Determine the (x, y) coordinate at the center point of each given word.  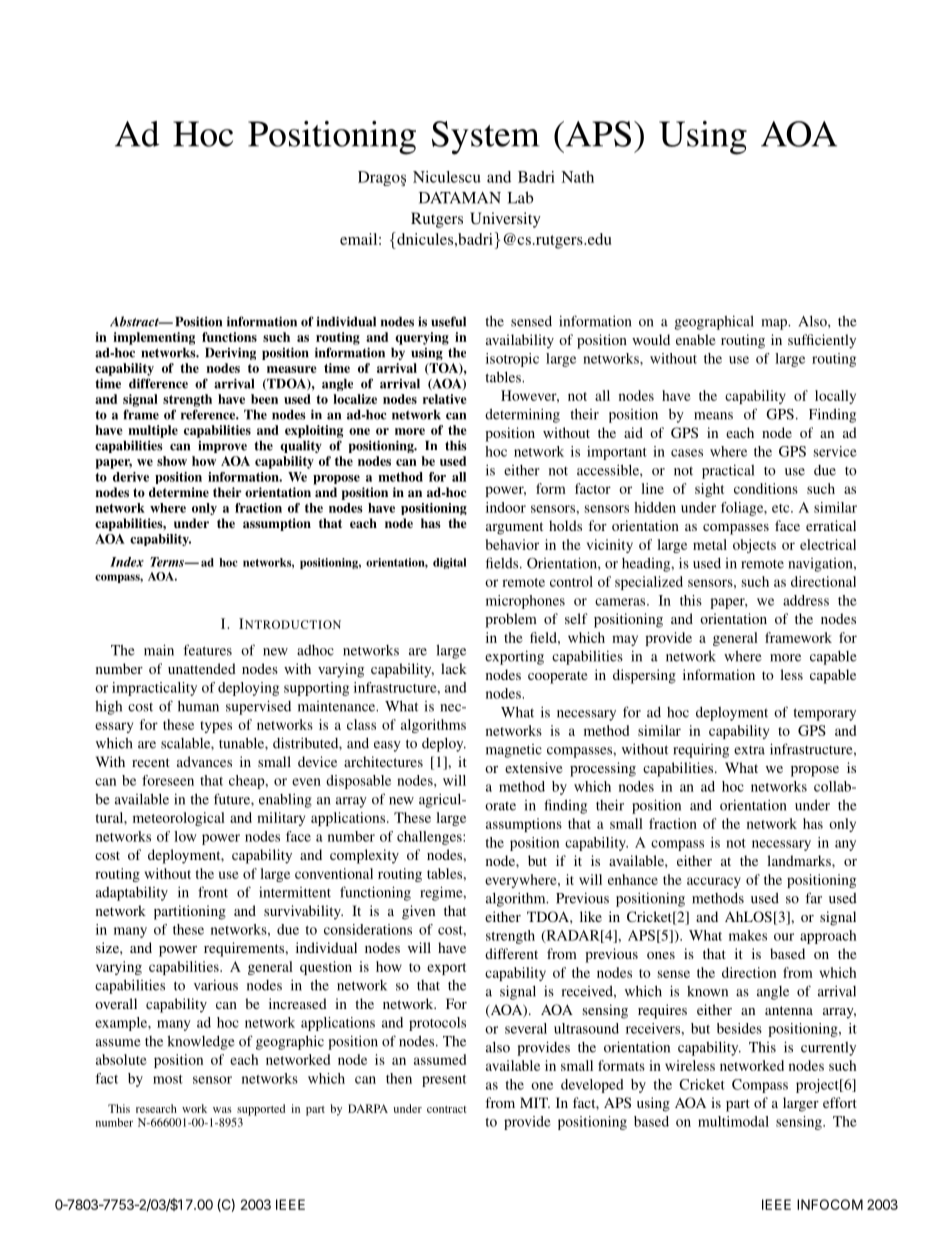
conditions (766, 488)
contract (447, 1109)
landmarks (800, 860)
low (185, 836)
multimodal (733, 1121)
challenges (430, 838)
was (222, 1110)
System (485, 138)
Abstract (135, 321)
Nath (577, 177)
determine (179, 492)
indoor (506, 507)
